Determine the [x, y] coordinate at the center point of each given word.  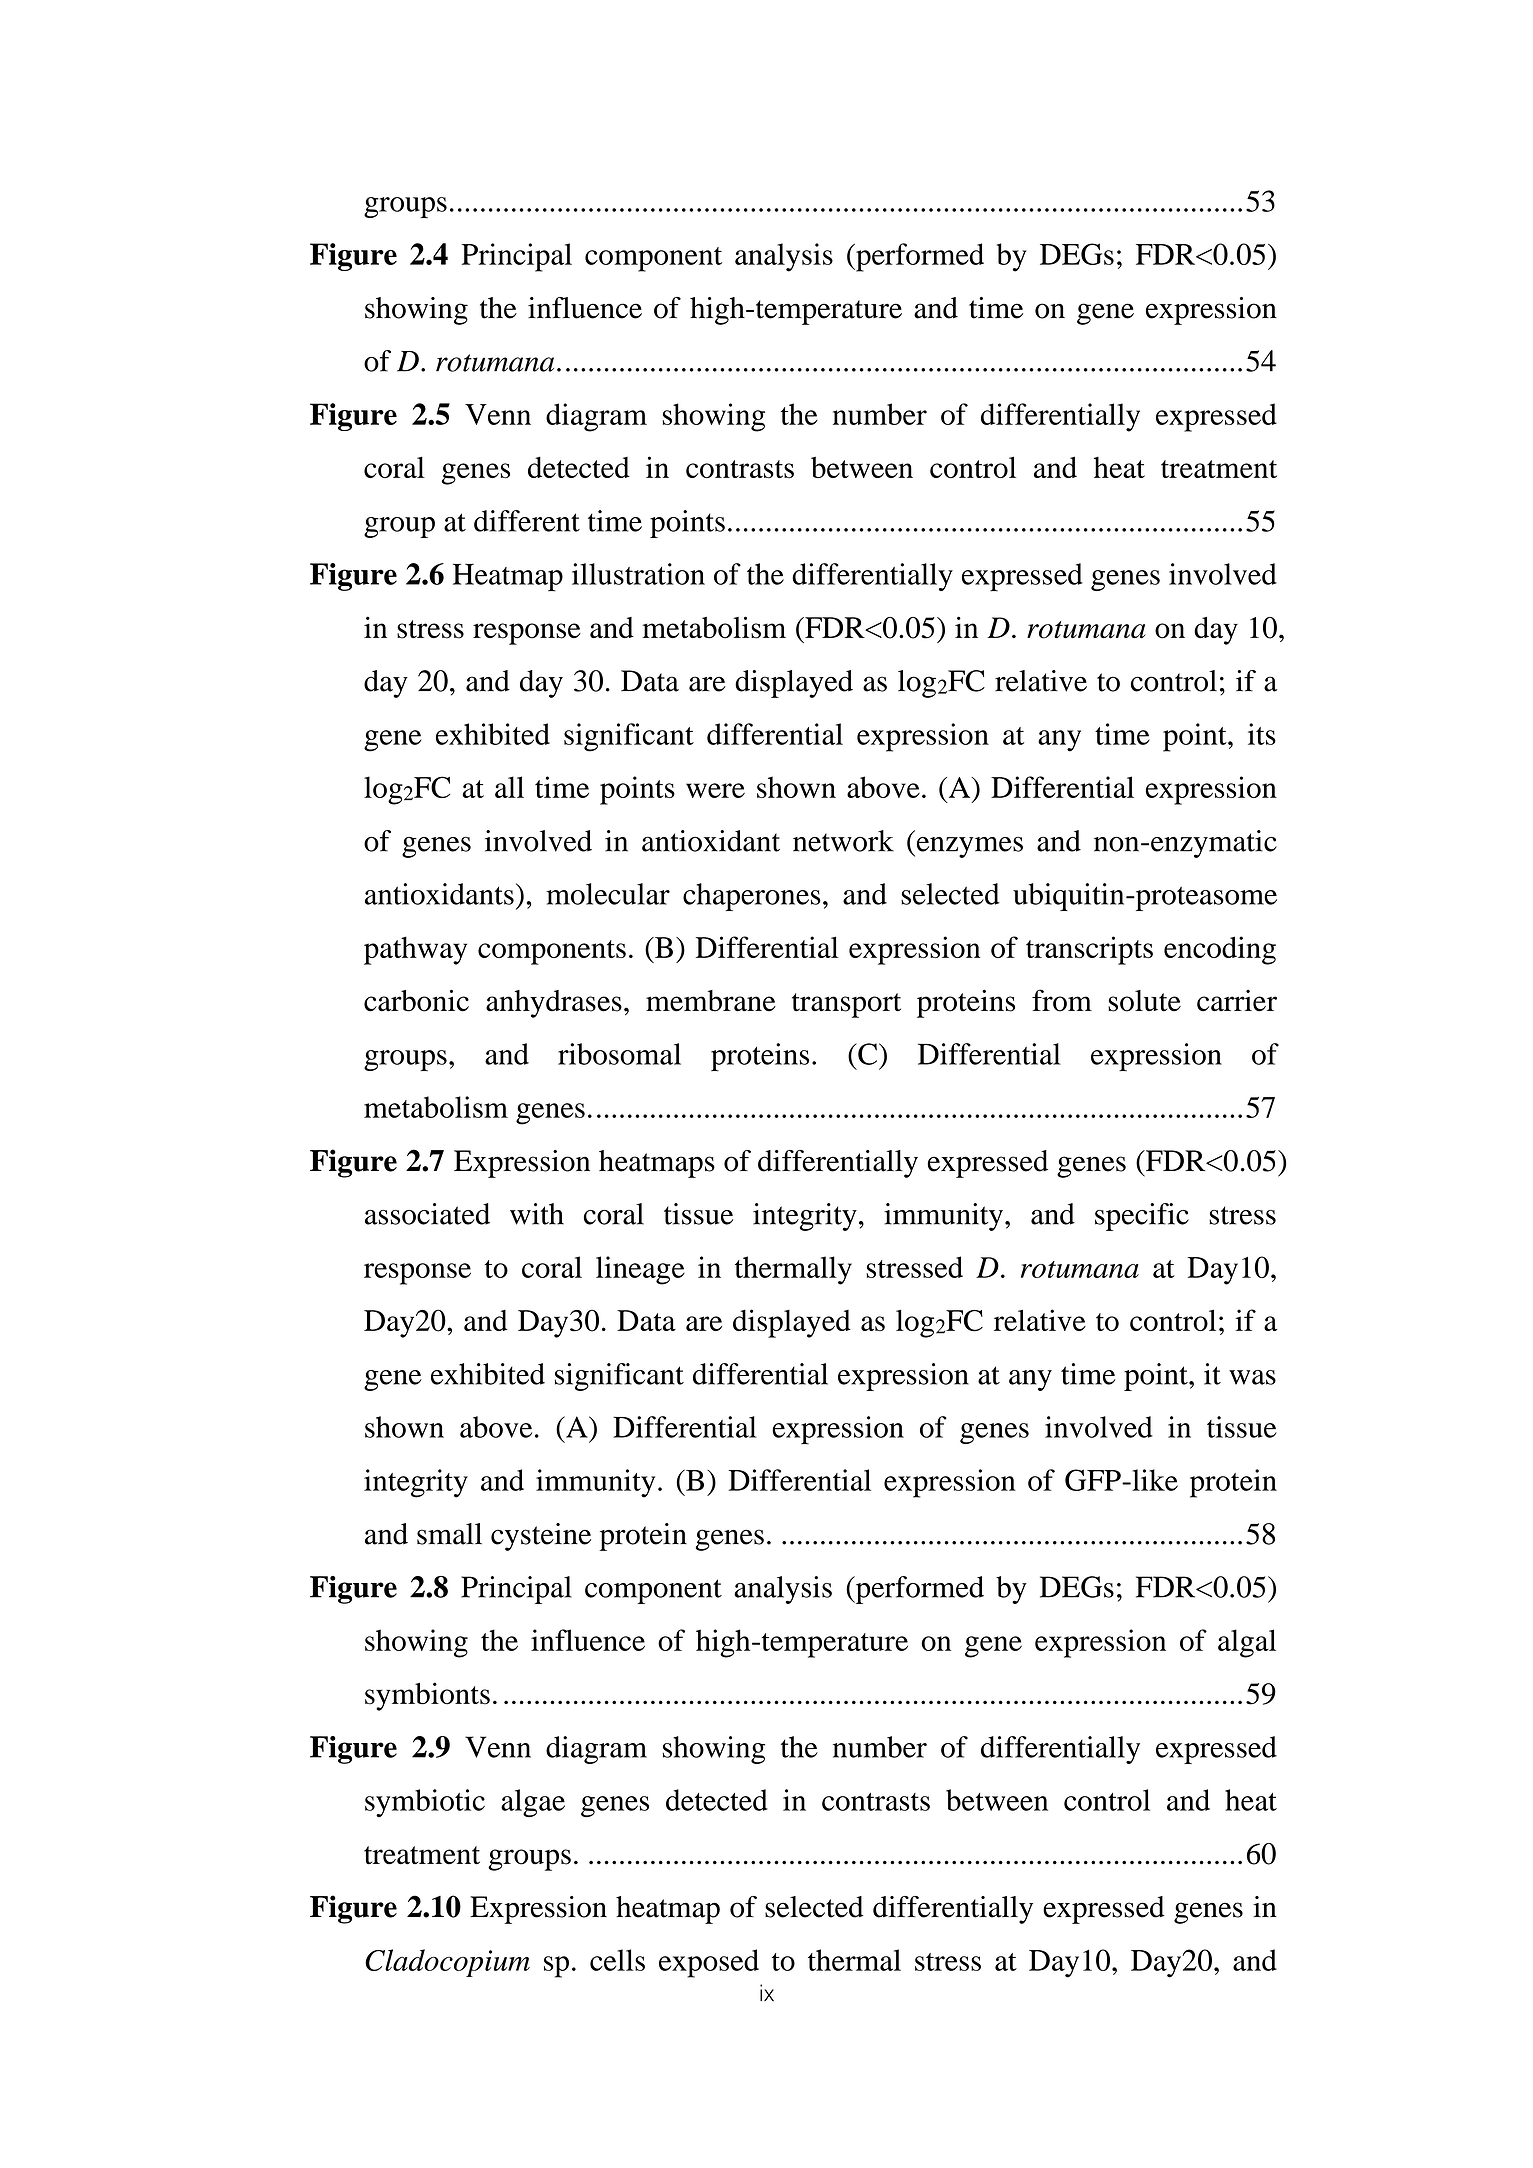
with [537, 1214]
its [1262, 734]
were [715, 790]
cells [617, 1960]
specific [1142, 1217]
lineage [640, 1270]
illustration [638, 574]
